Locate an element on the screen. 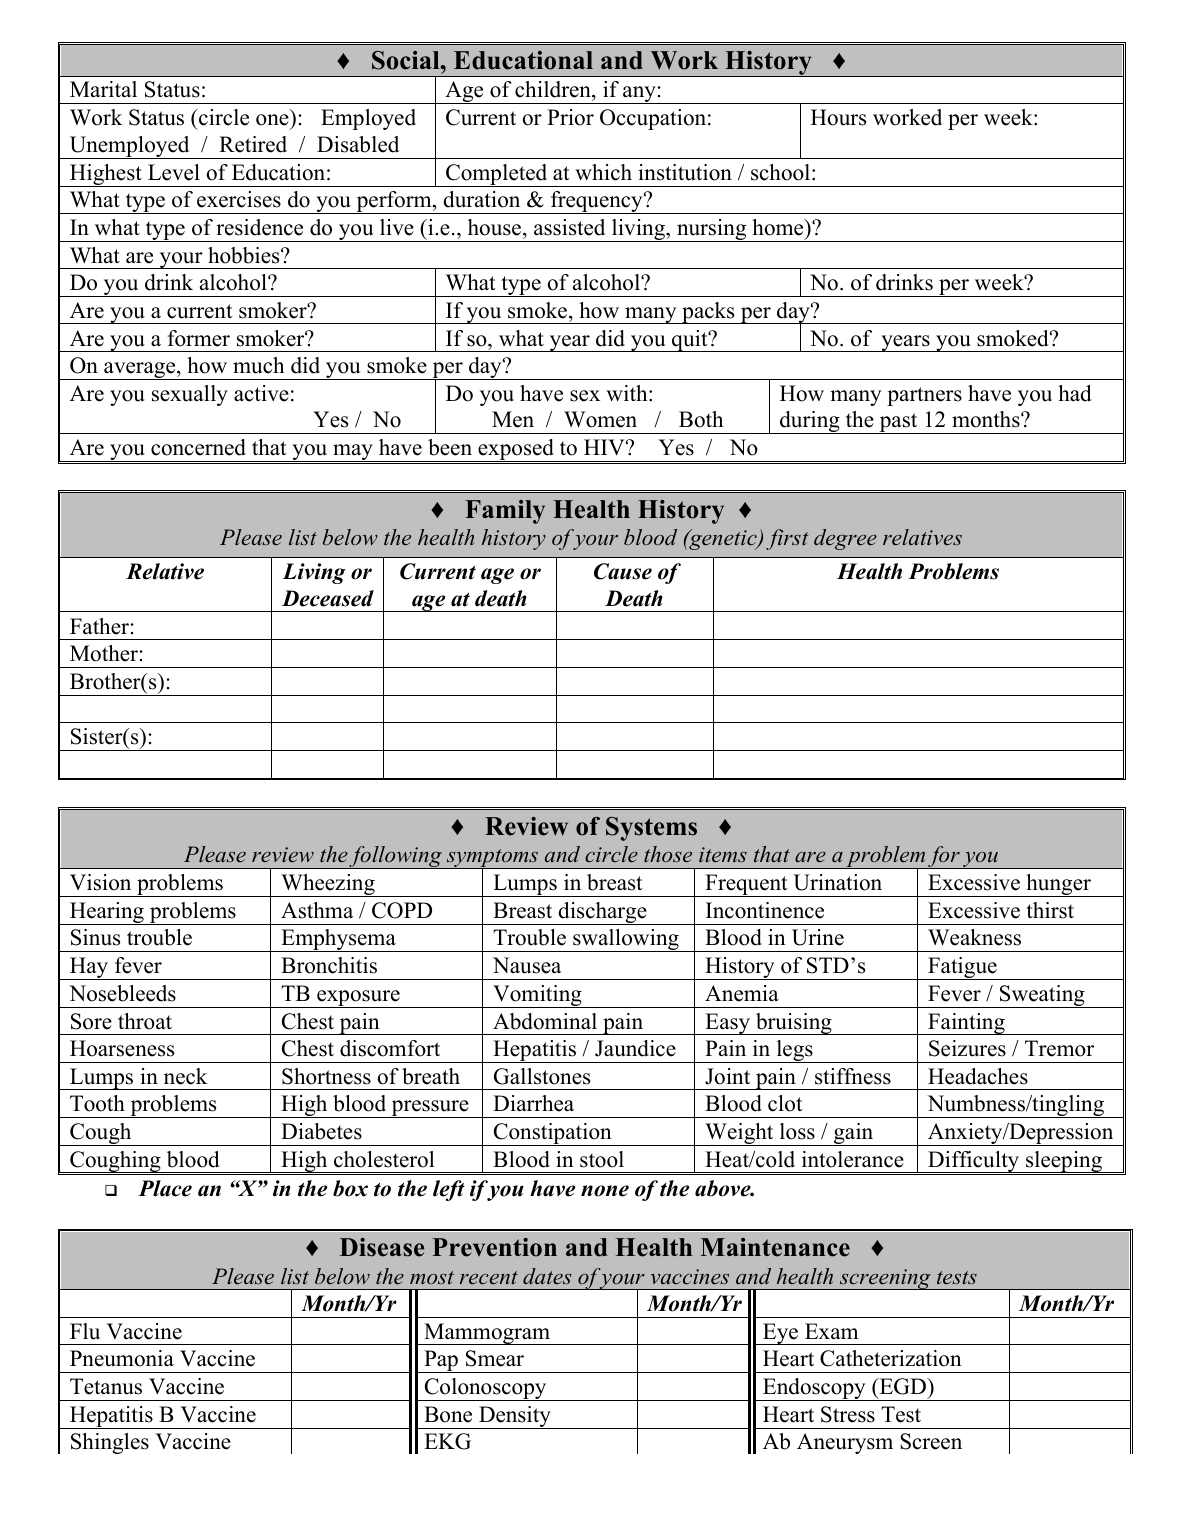 The image size is (1183, 1531). Deceased is located at coordinates (328, 598).
